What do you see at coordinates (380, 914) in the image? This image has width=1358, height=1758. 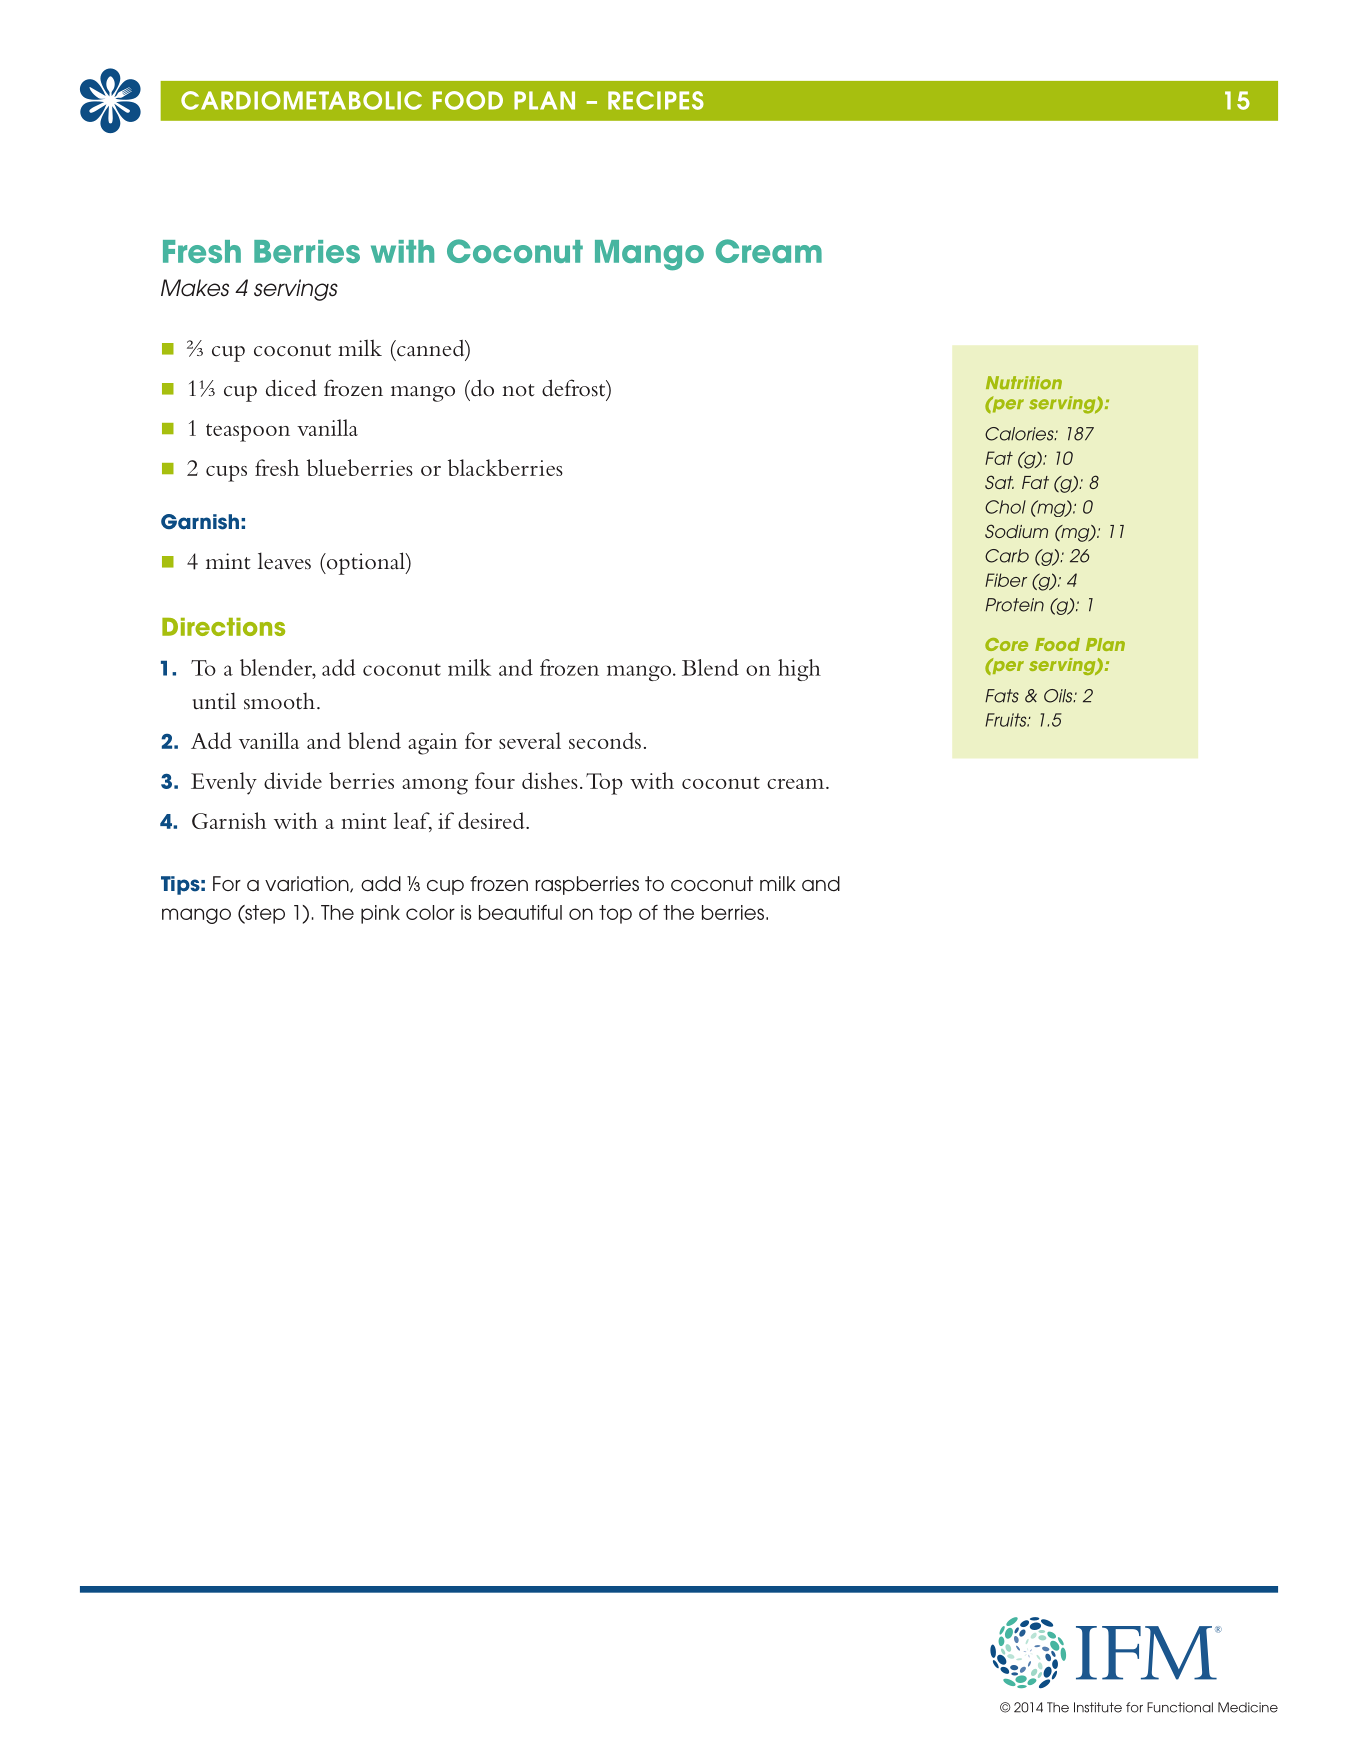 I see `pink` at bounding box center [380, 914].
